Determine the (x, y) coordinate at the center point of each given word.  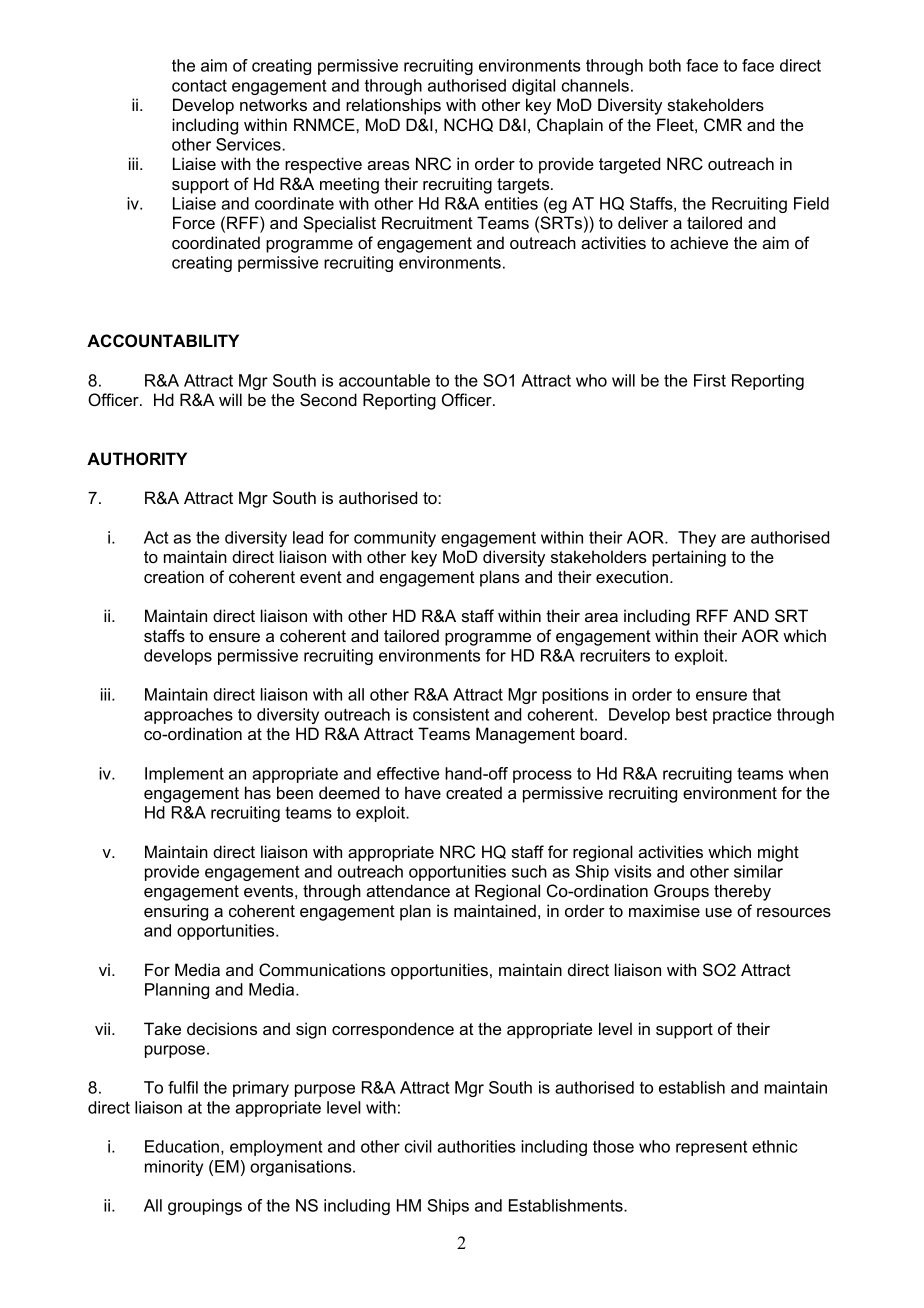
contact (199, 85)
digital (533, 87)
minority (174, 1168)
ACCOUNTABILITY (163, 341)
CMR (723, 124)
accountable (384, 380)
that (766, 694)
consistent (451, 714)
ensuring (176, 912)
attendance (408, 890)
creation (174, 576)
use (719, 912)
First (710, 380)
